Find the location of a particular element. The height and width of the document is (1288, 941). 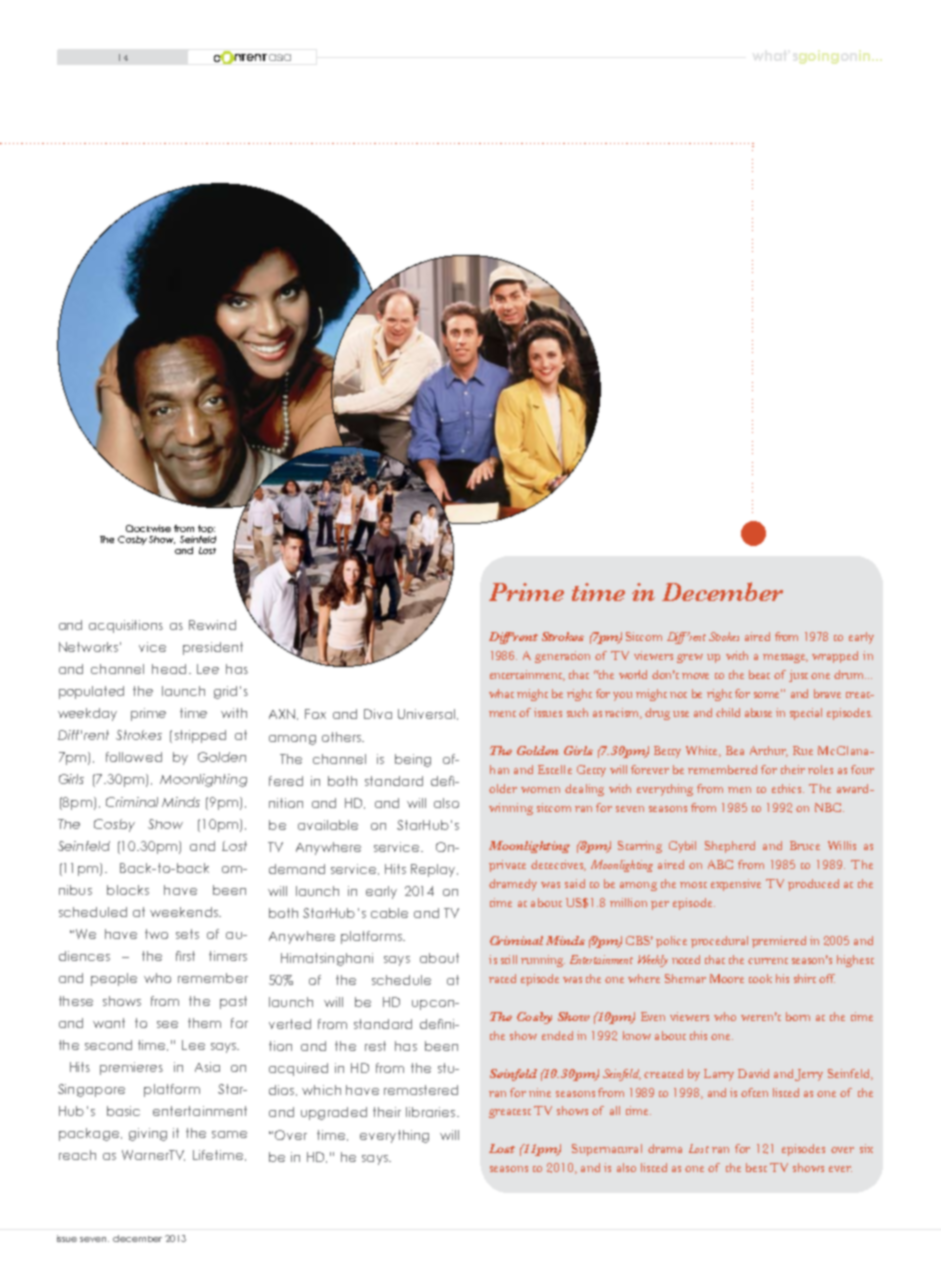

giving is located at coordinates (148, 1134).
